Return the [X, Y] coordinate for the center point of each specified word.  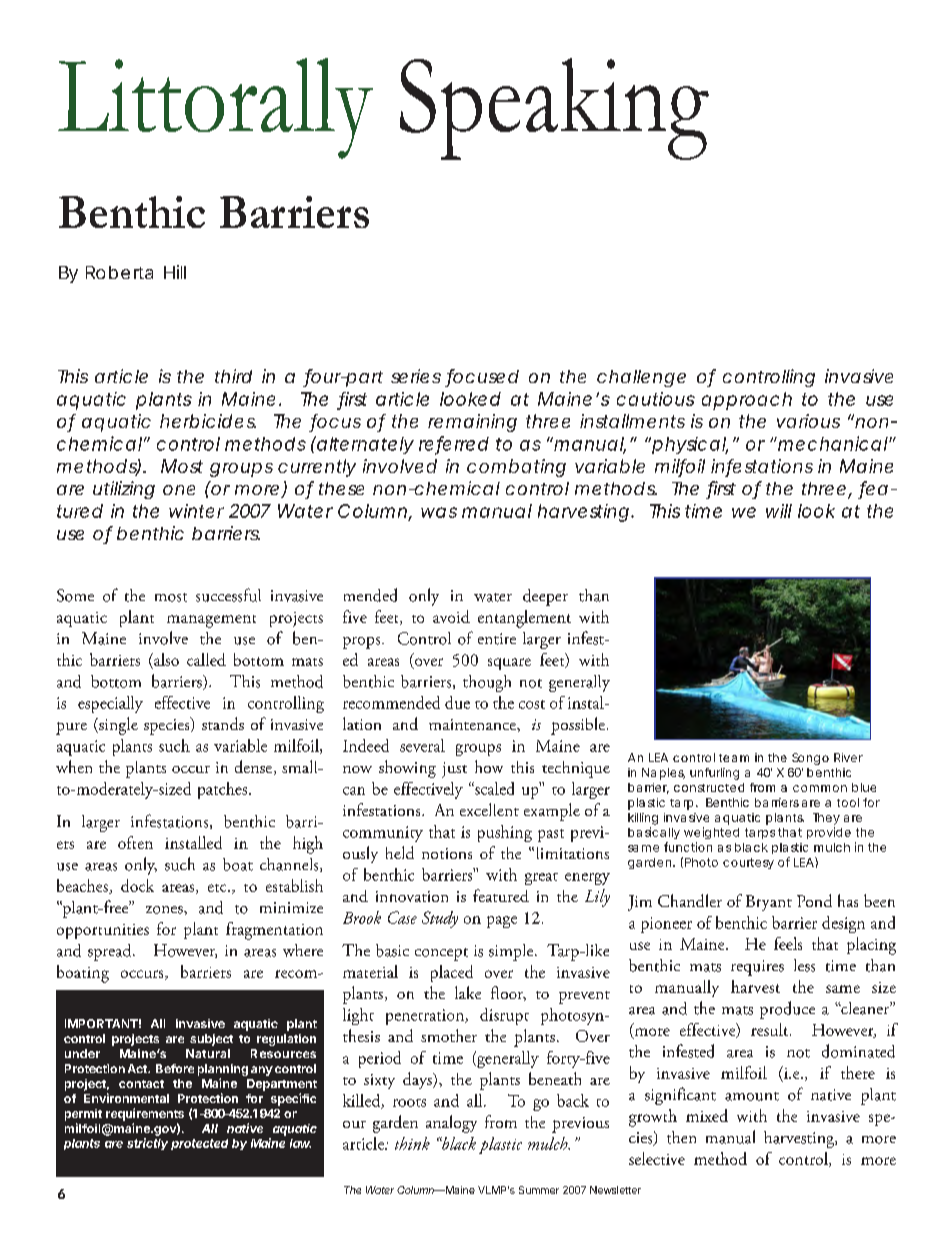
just [454, 770]
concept [441, 954]
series [416, 376]
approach [747, 401]
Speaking [554, 109]
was [439, 512]
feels [788, 943]
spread [111, 952]
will [779, 511]
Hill [175, 272]
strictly [147, 1144]
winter [196, 511]
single [117, 726]
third [233, 376]
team [734, 758]
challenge [641, 378]
